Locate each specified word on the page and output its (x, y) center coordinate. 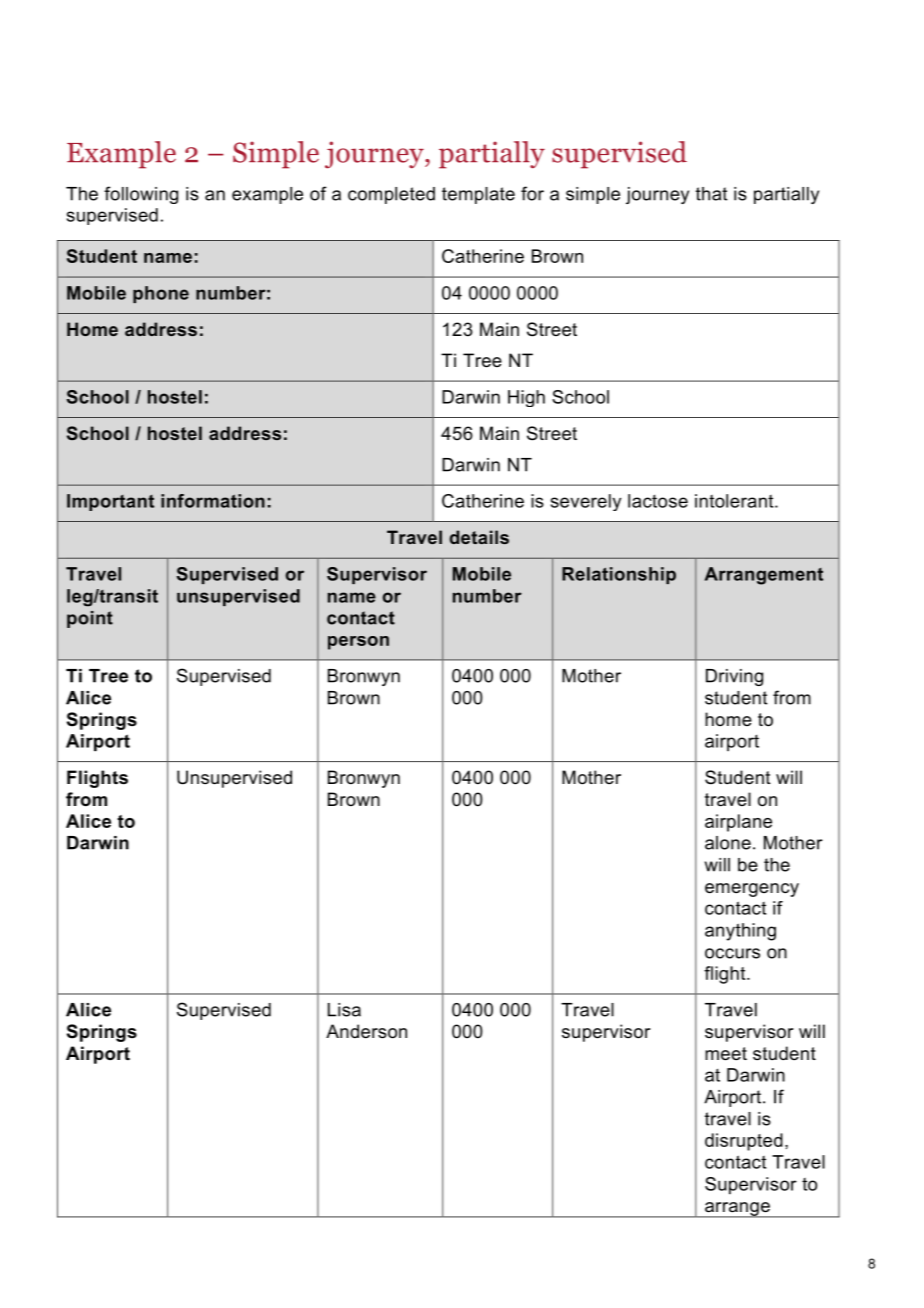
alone (728, 843)
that (711, 194)
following (141, 195)
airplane (738, 823)
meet (726, 1054)
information (213, 501)
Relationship (619, 575)
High (526, 398)
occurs (732, 953)
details (479, 537)
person (358, 643)
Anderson (366, 1031)
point (90, 619)
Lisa (344, 1010)
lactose (658, 501)
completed (391, 195)
